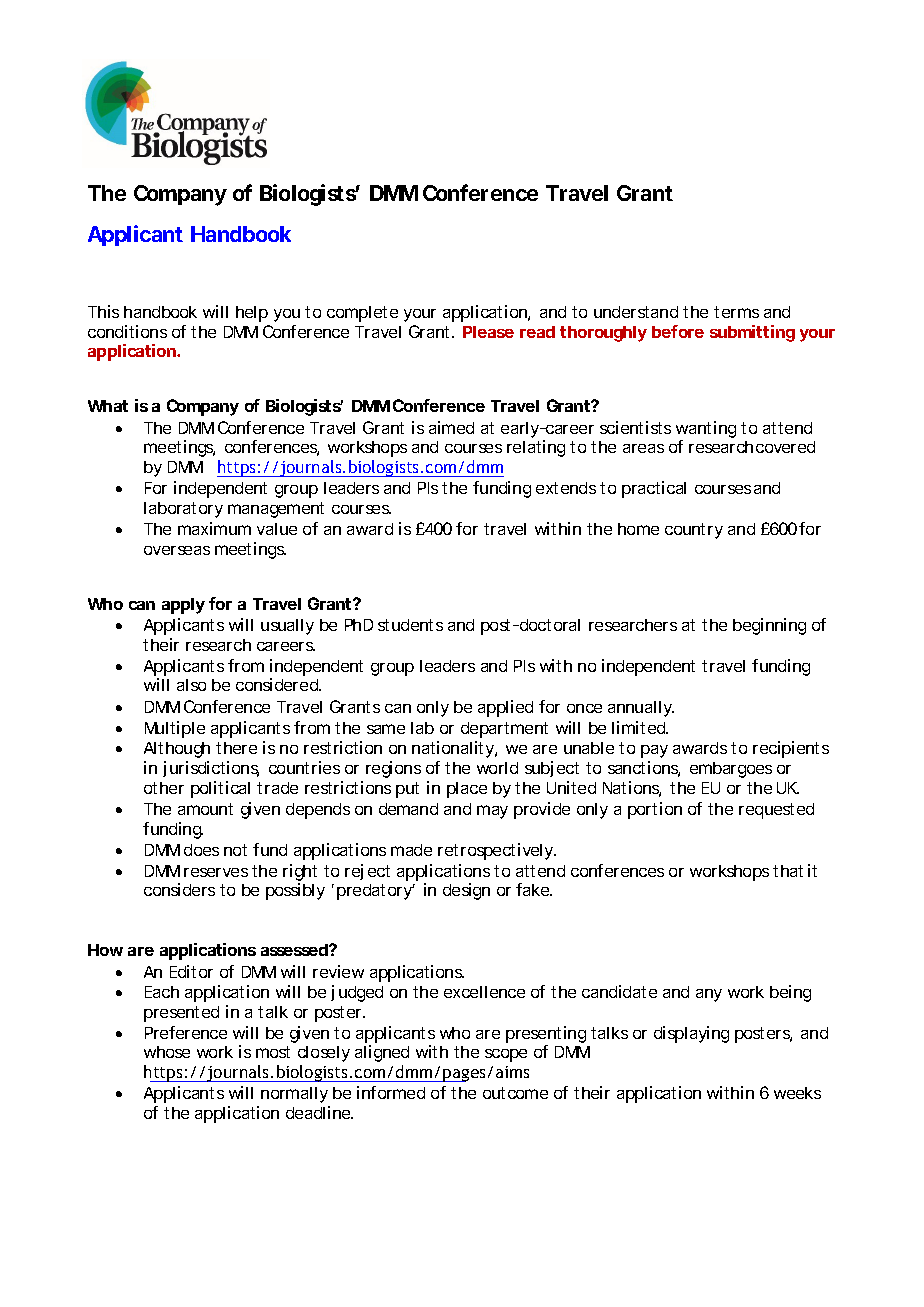 This screenshot has width=924, height=1307. I want to click on applied, so click(505, 708).
